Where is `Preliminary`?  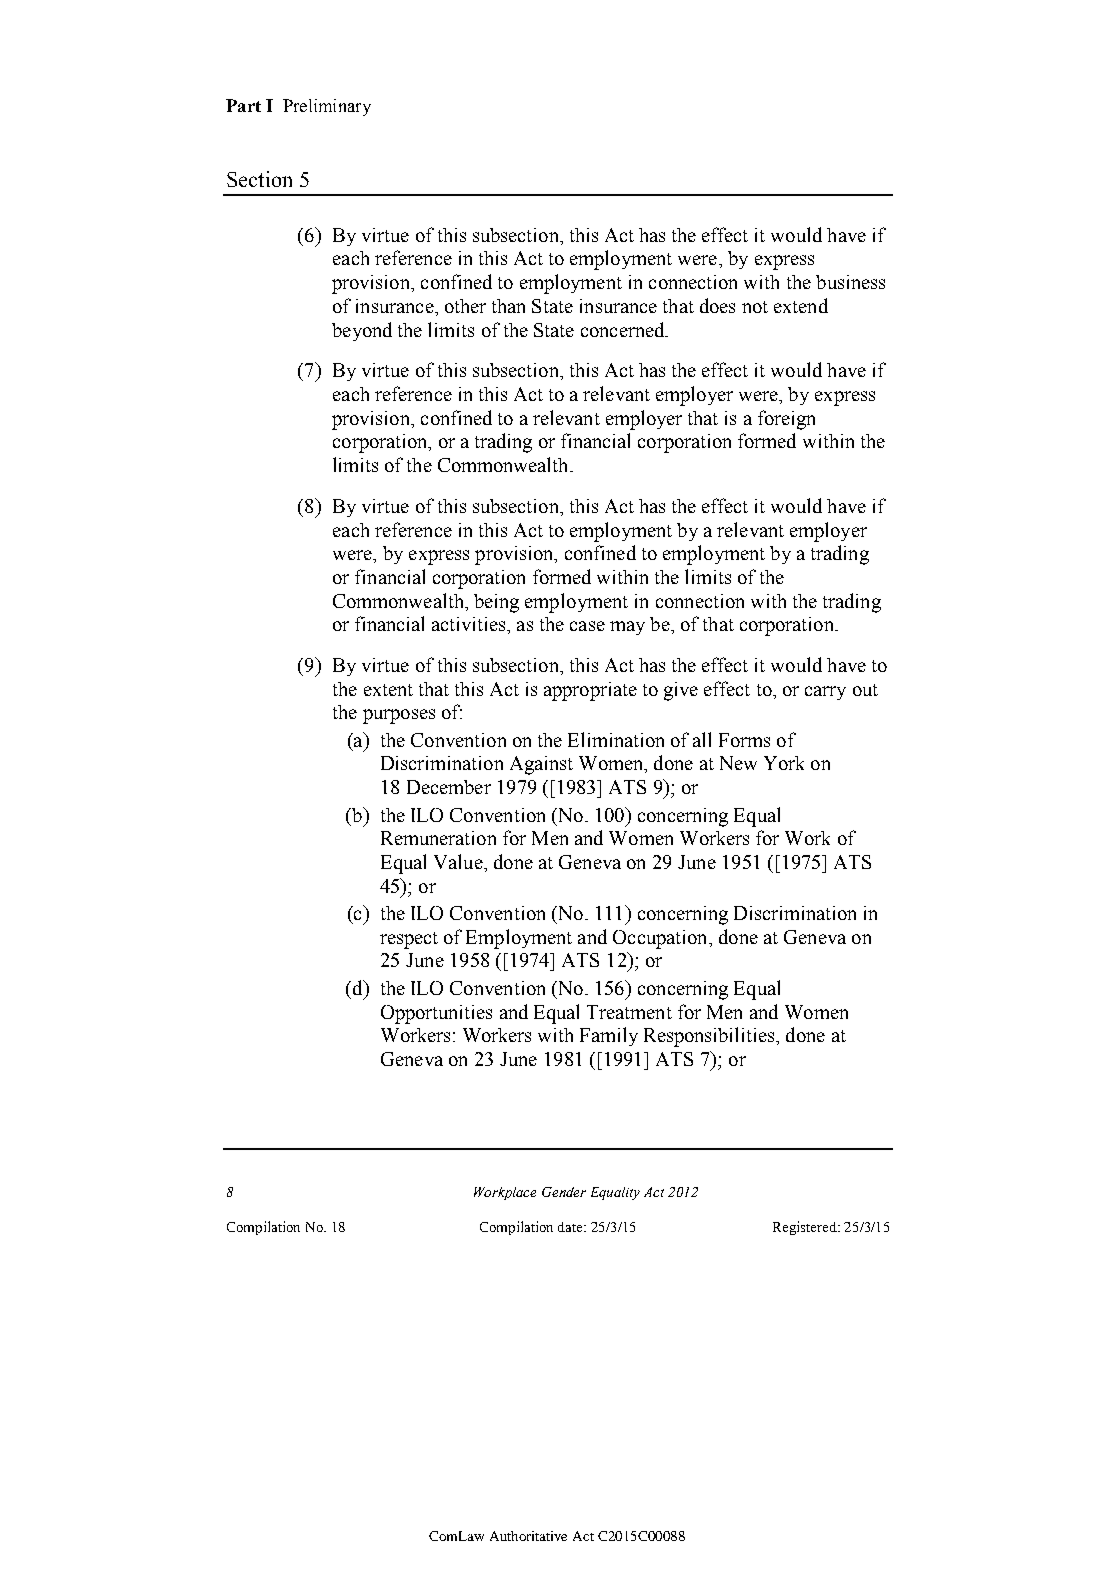 Preliminary is located at coordinates (327, 107).
